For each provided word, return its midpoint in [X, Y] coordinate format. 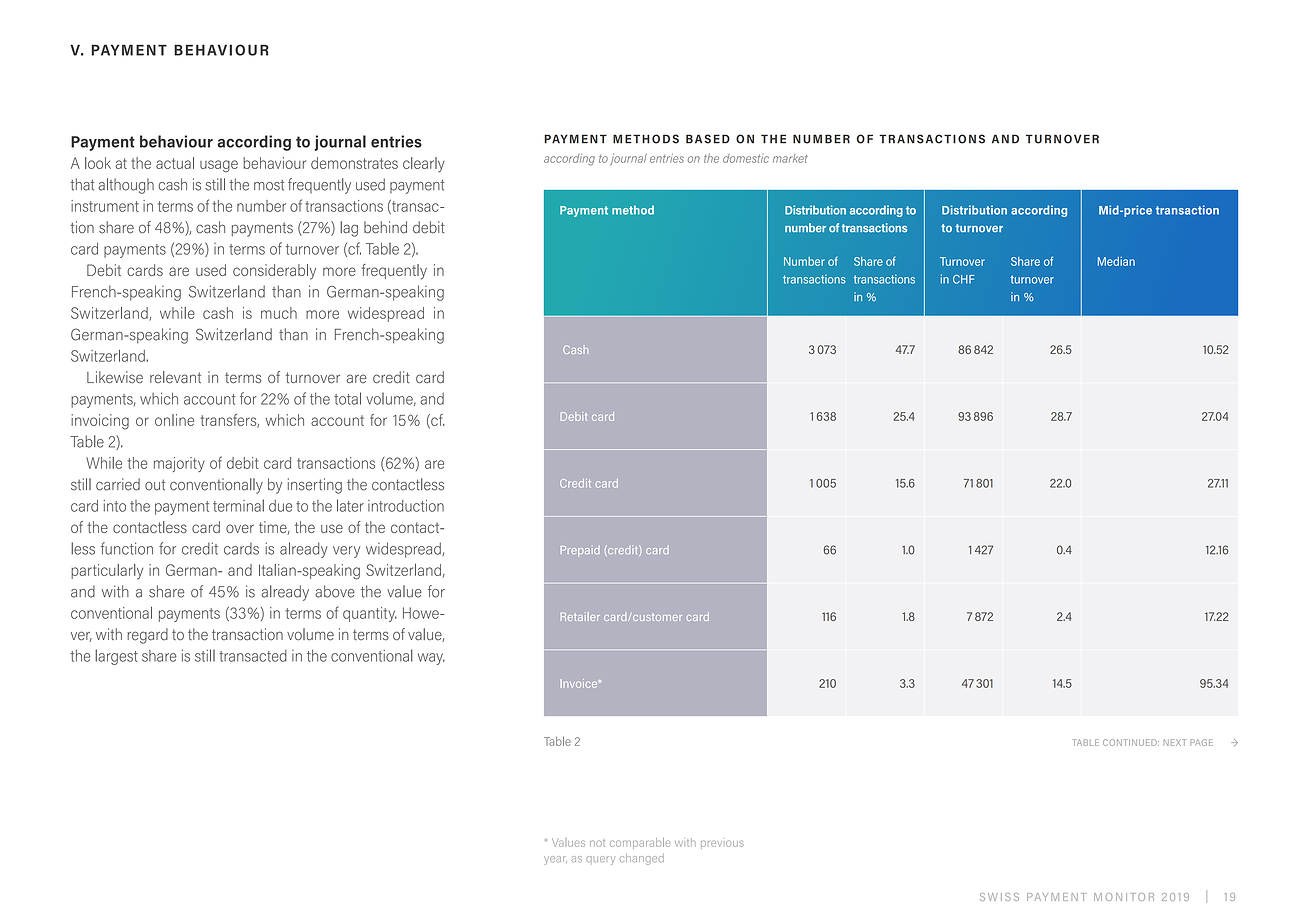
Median [1116, 261]
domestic [746, 158]
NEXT [1175, 742]
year [555, 860]
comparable [640, 843]
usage [219, 166]
